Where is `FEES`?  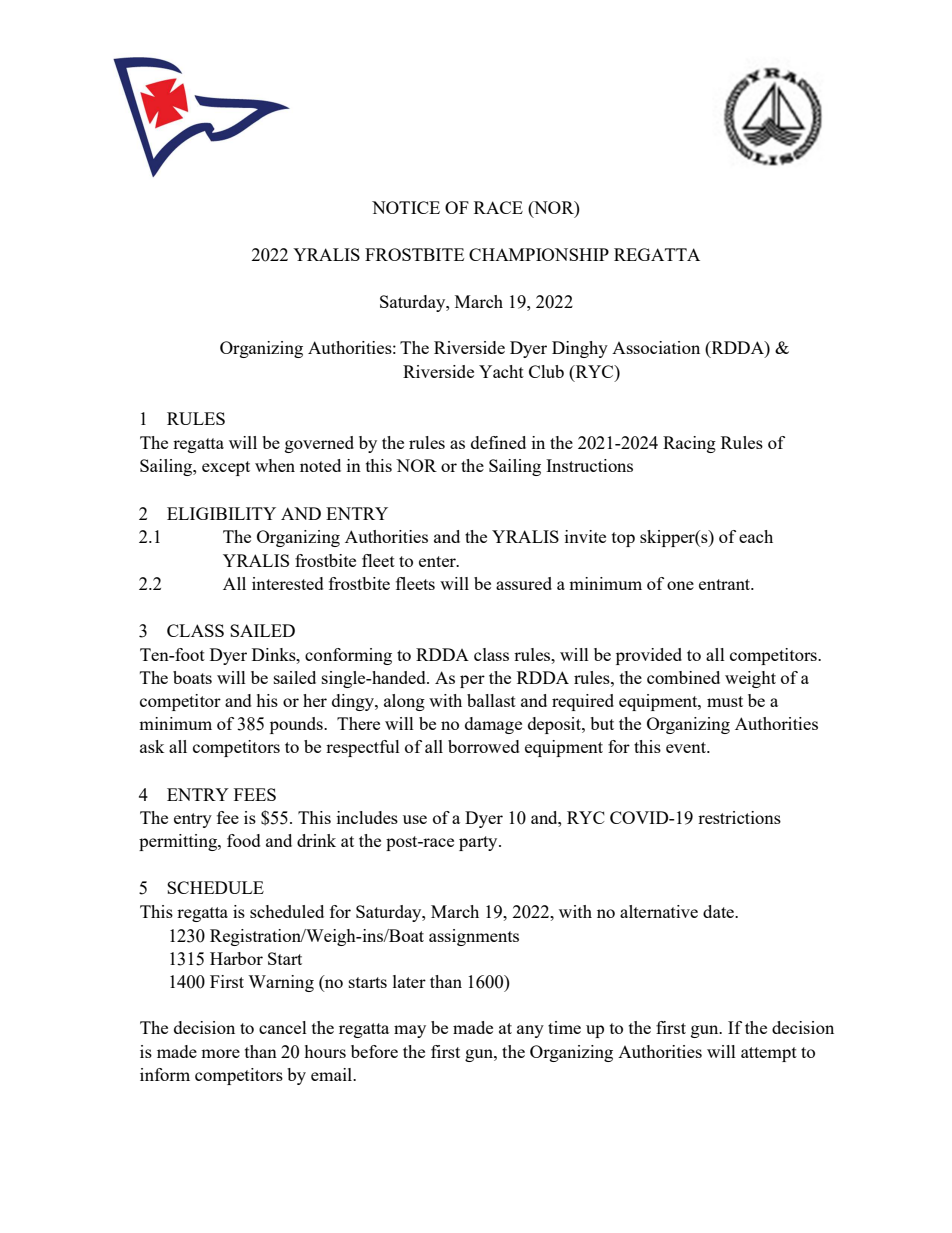
FEES is located at coordinates (255, 794).
